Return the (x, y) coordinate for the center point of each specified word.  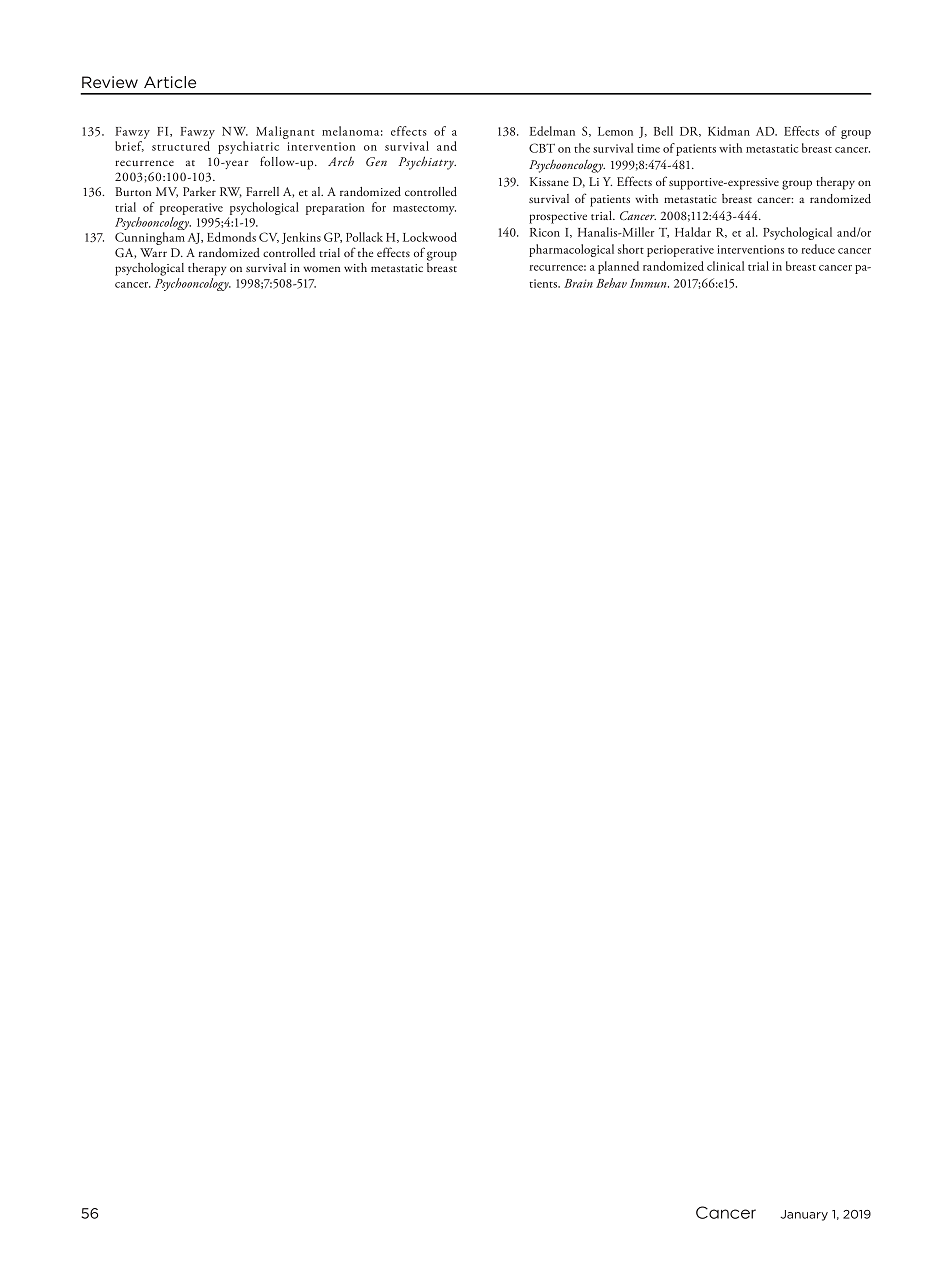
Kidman (729, 131)
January (804, 1215)
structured (181, 146)
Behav (611, 283)
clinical (725, 266)
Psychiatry (427, 163)
